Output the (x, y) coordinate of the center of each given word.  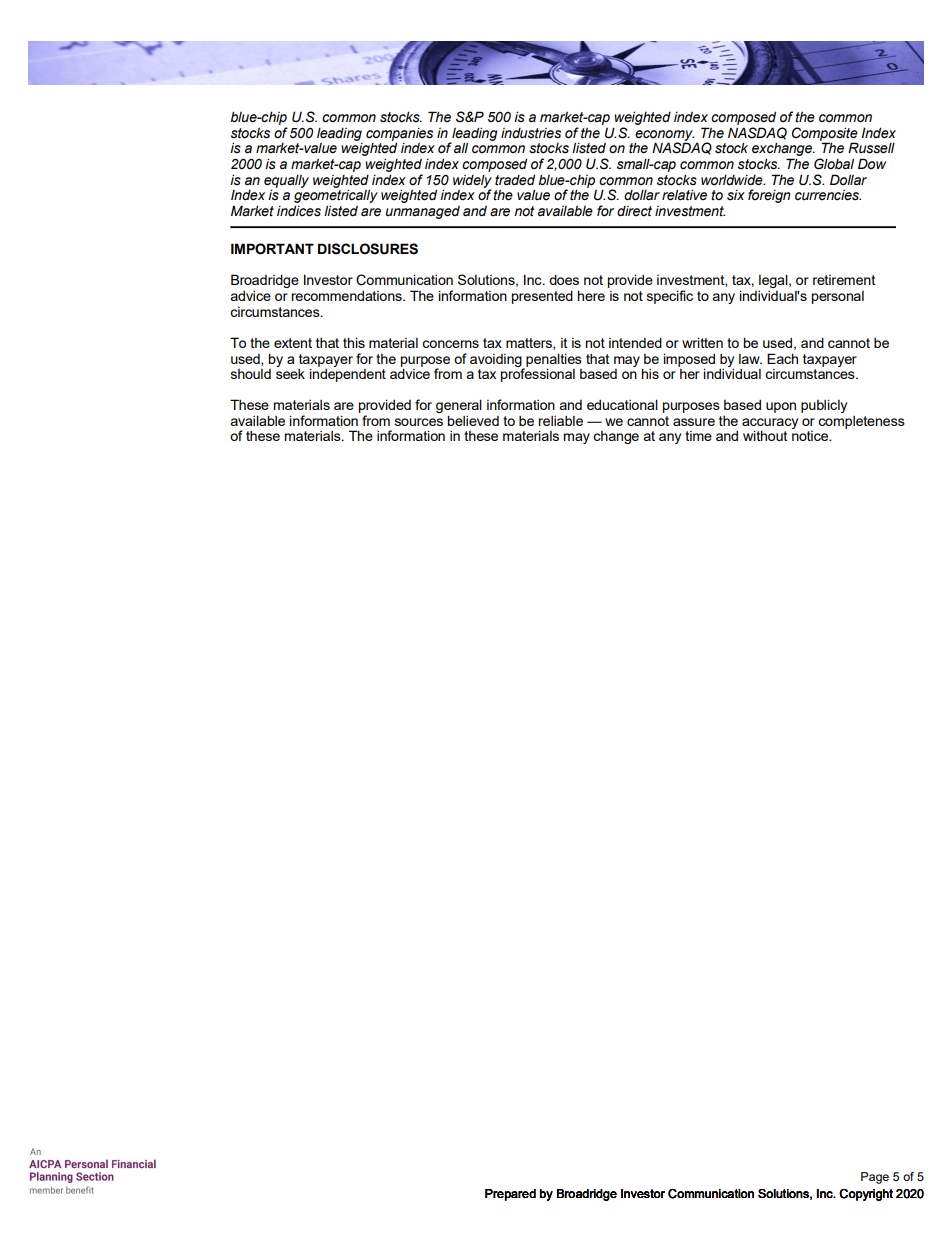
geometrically (336, 195)
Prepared (510, 1195)
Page (875, 1178)
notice (811, 436)
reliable (560, 421)
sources (419, 422)
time (698, 436)
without (765, 435)
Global (834, 164)
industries (531, 133)
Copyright (866, 1195)
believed (473, 420)
